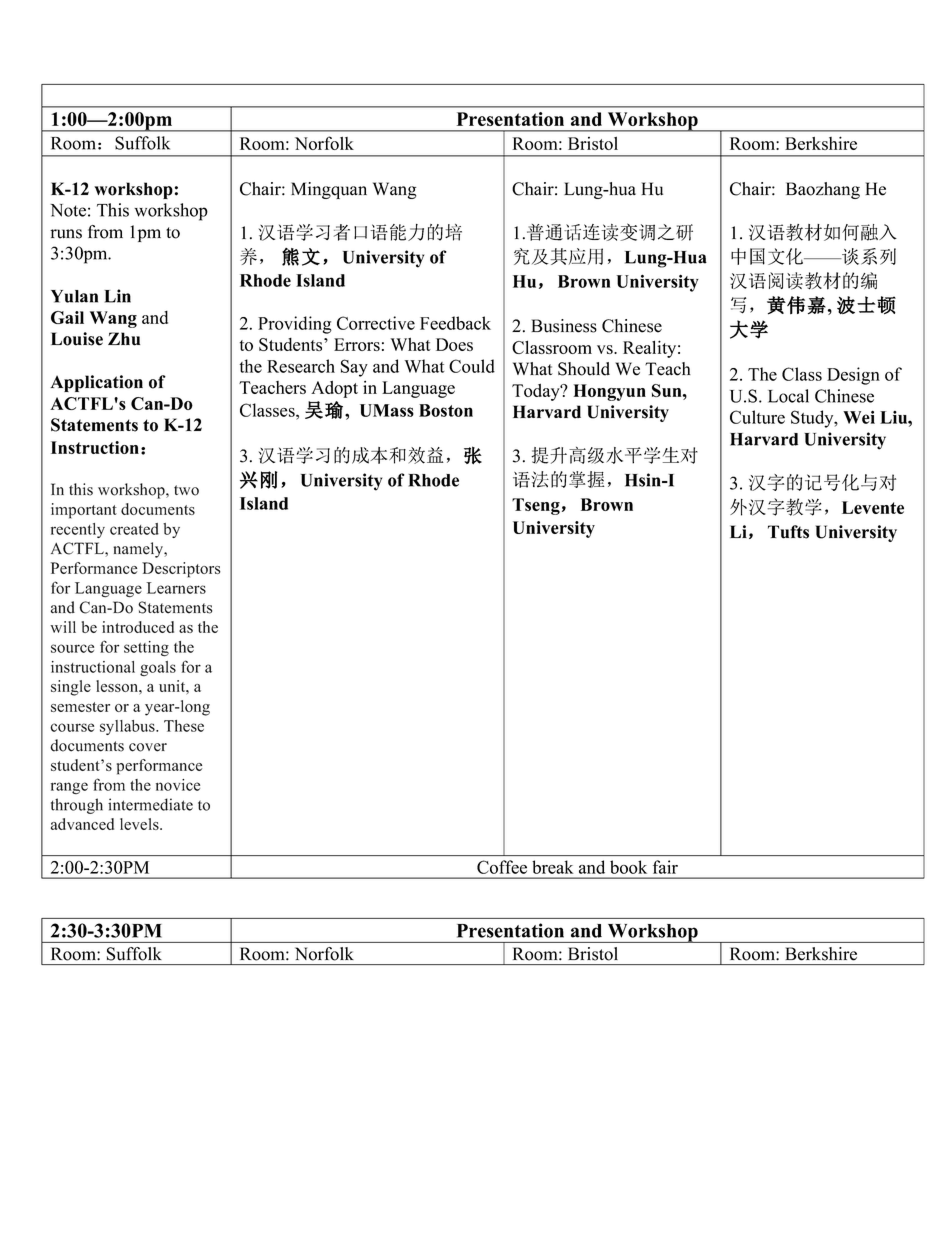 The width and height of the image is (952, 1233). What do you see at coordinates (184, 726) in the image?
I see `These` at bounding box center [184, 726].
